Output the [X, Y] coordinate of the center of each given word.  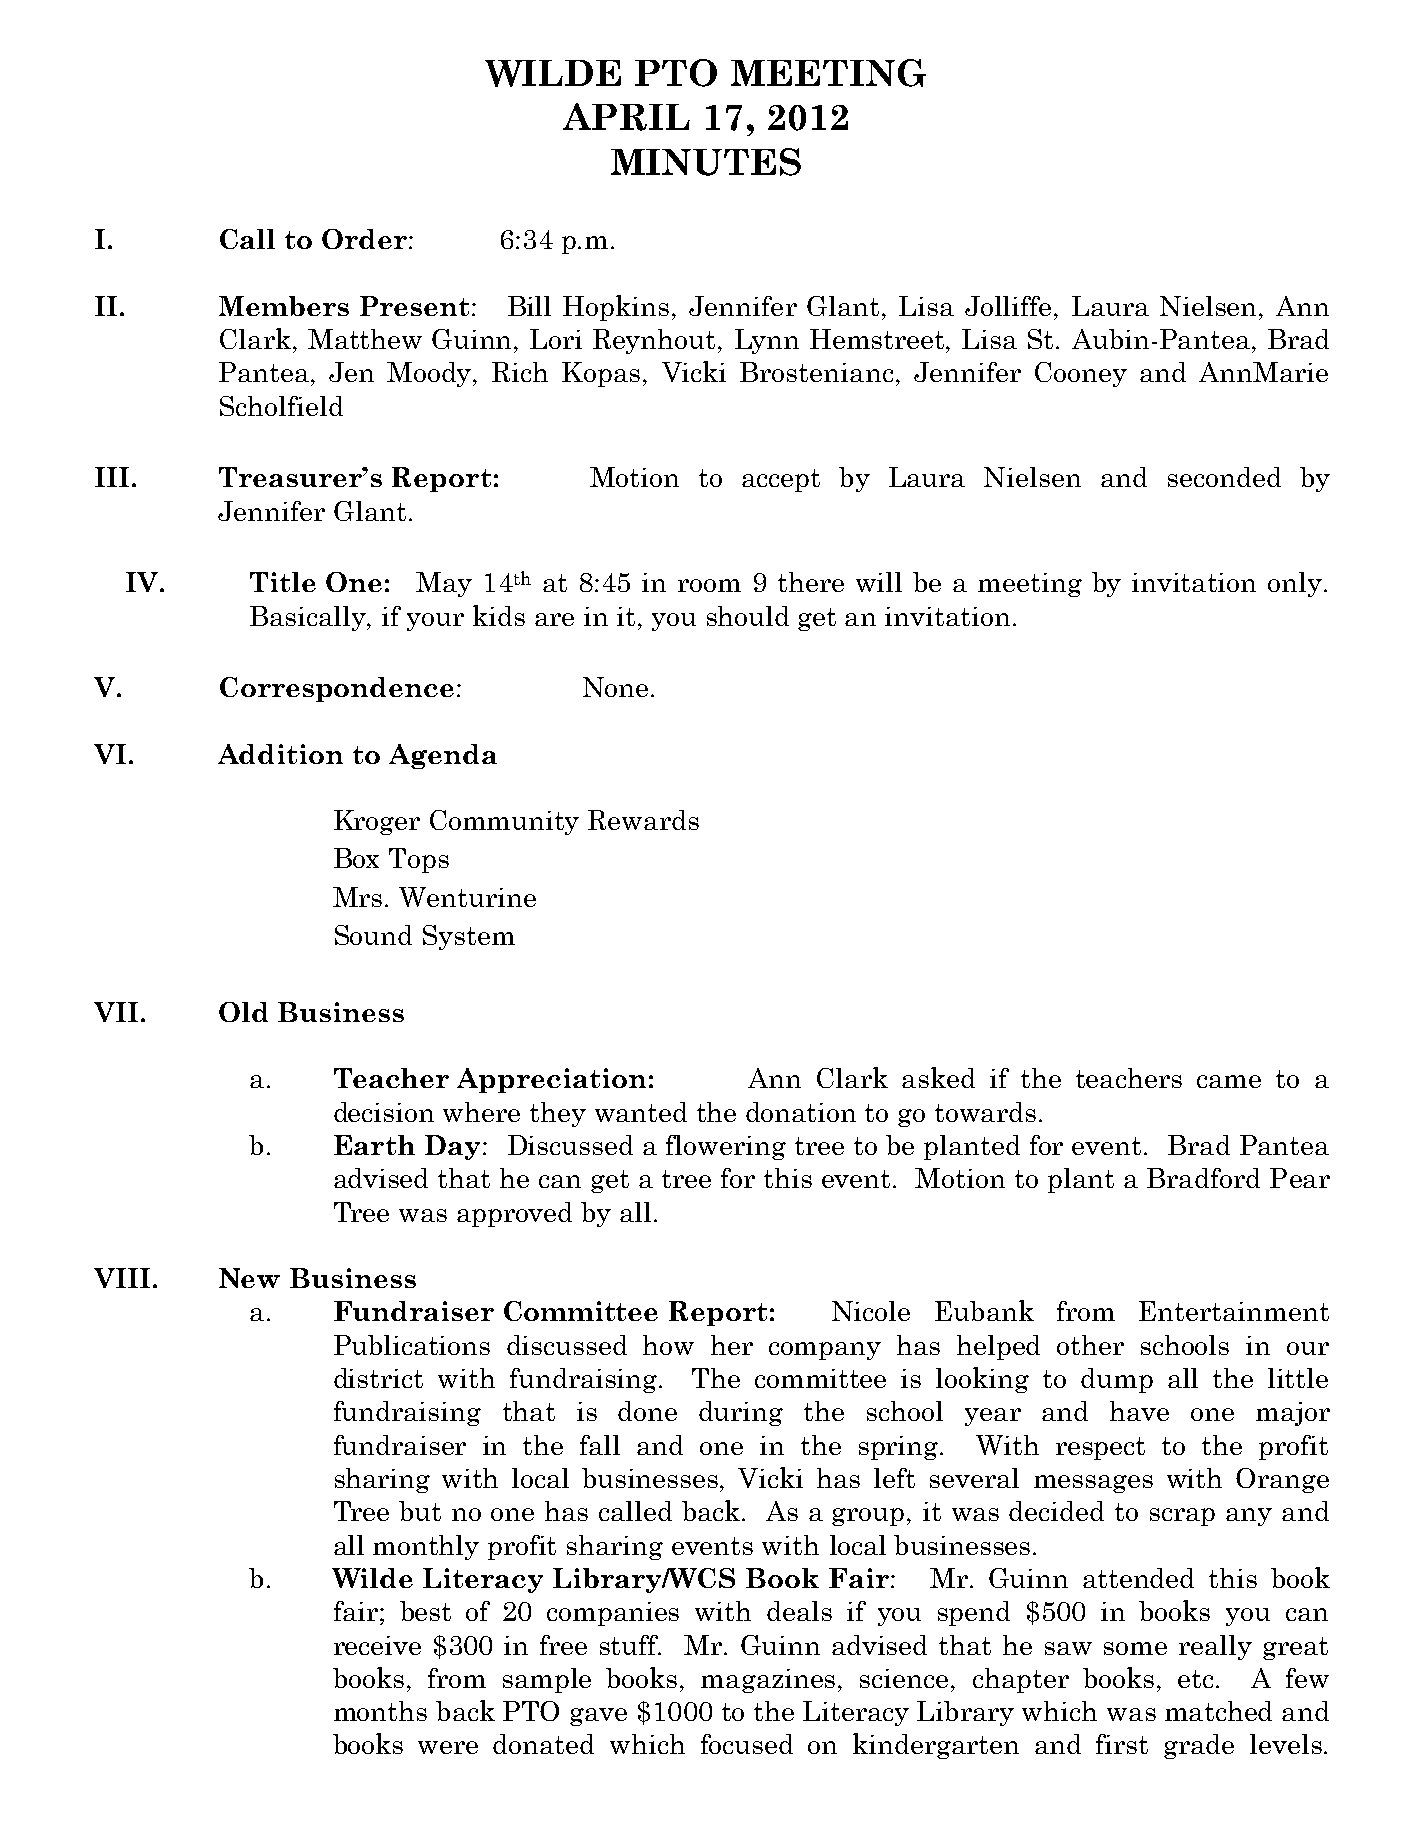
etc [1195, 1679]
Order [364, 239]
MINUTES [706, 162]
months [380, 1711]
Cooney [1081, 374]
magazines [770, 1681]
